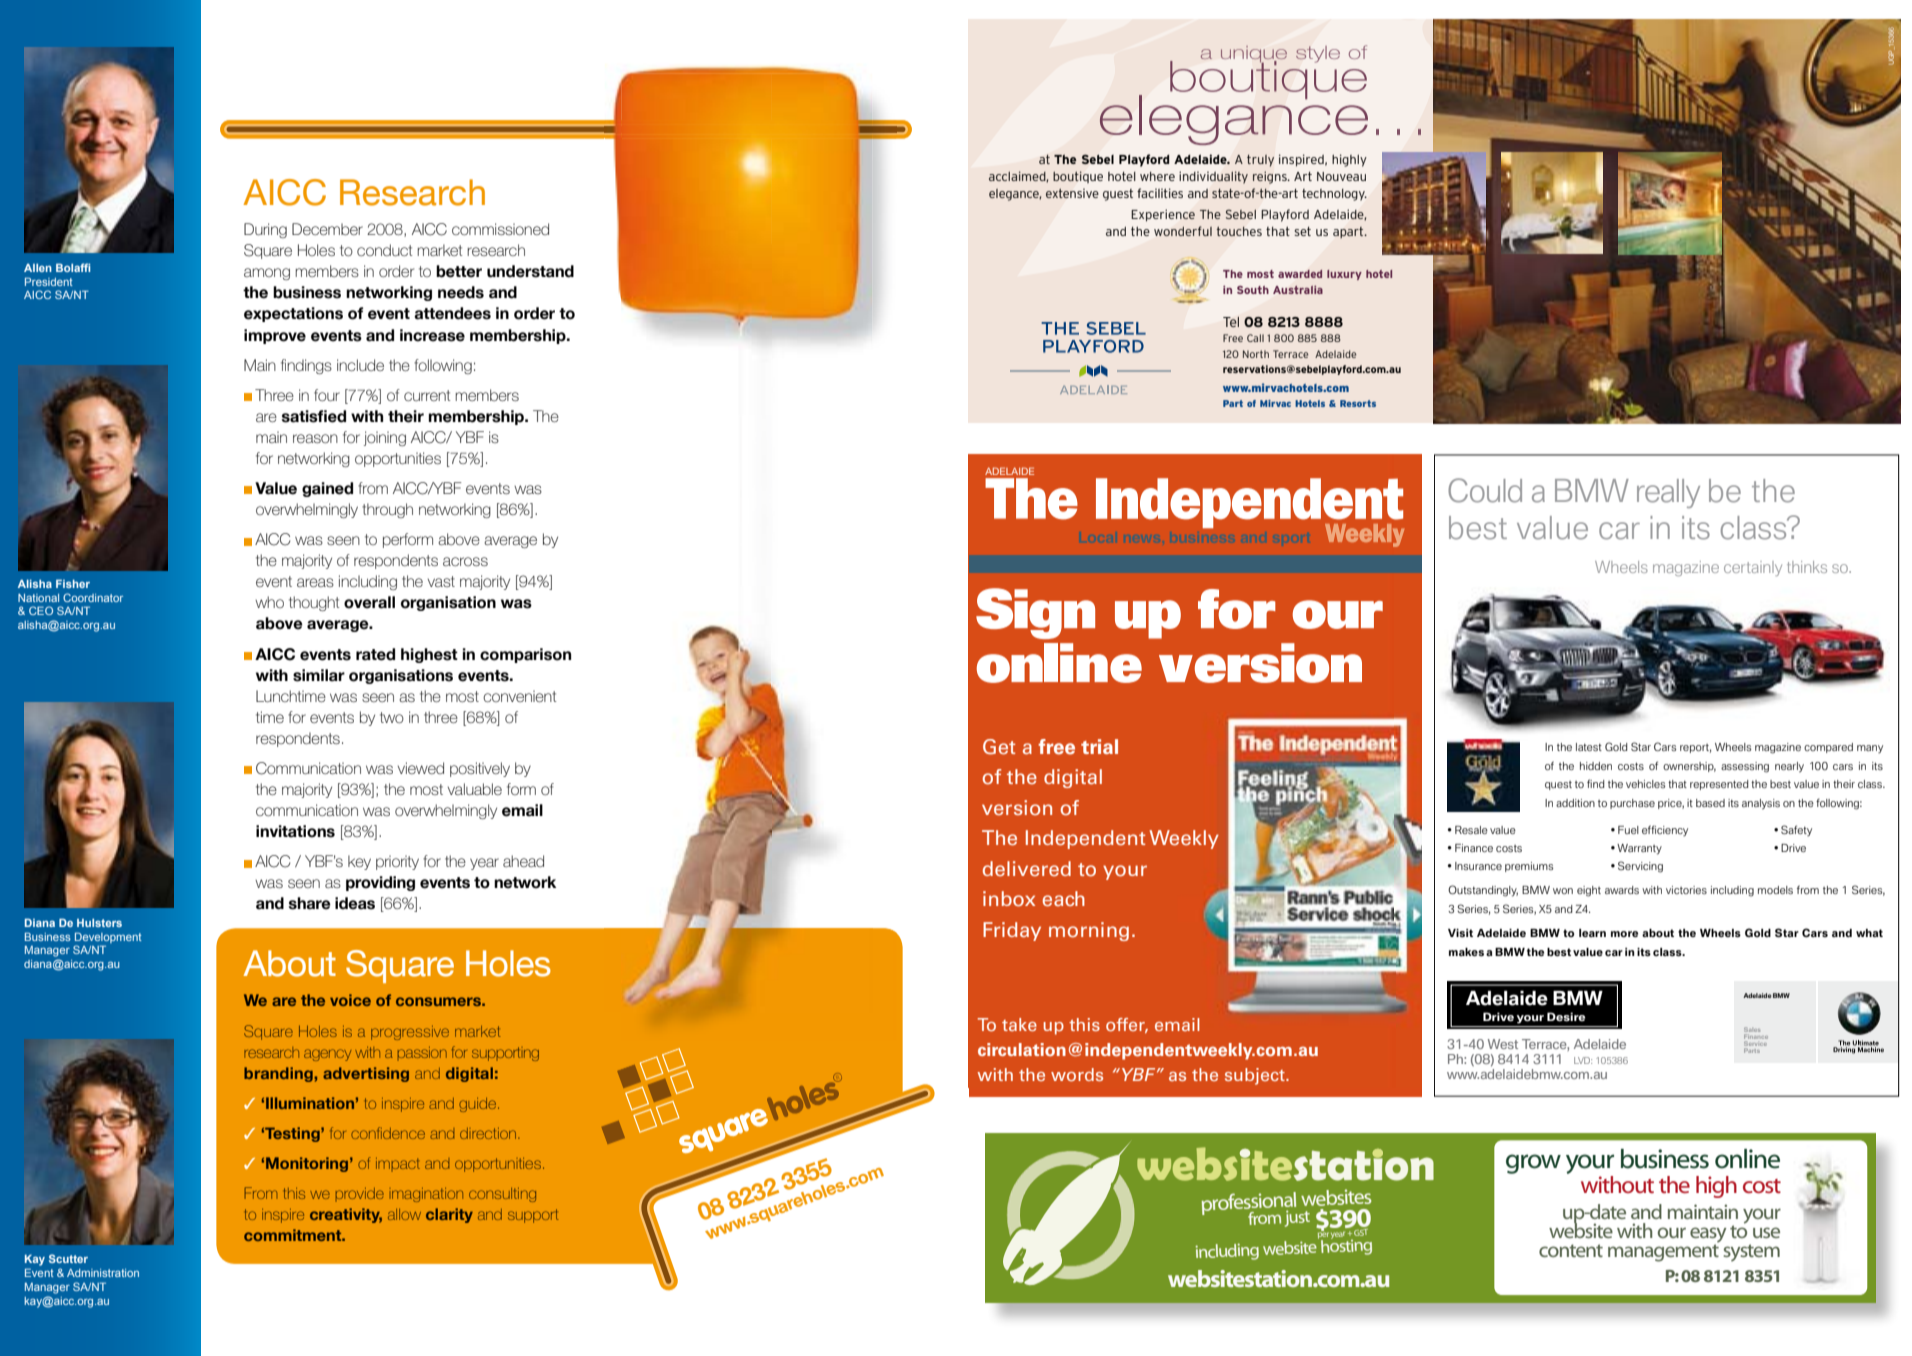  Describe the element at coordinates (1035, 613) in the document. I see `Sign` at that location.
